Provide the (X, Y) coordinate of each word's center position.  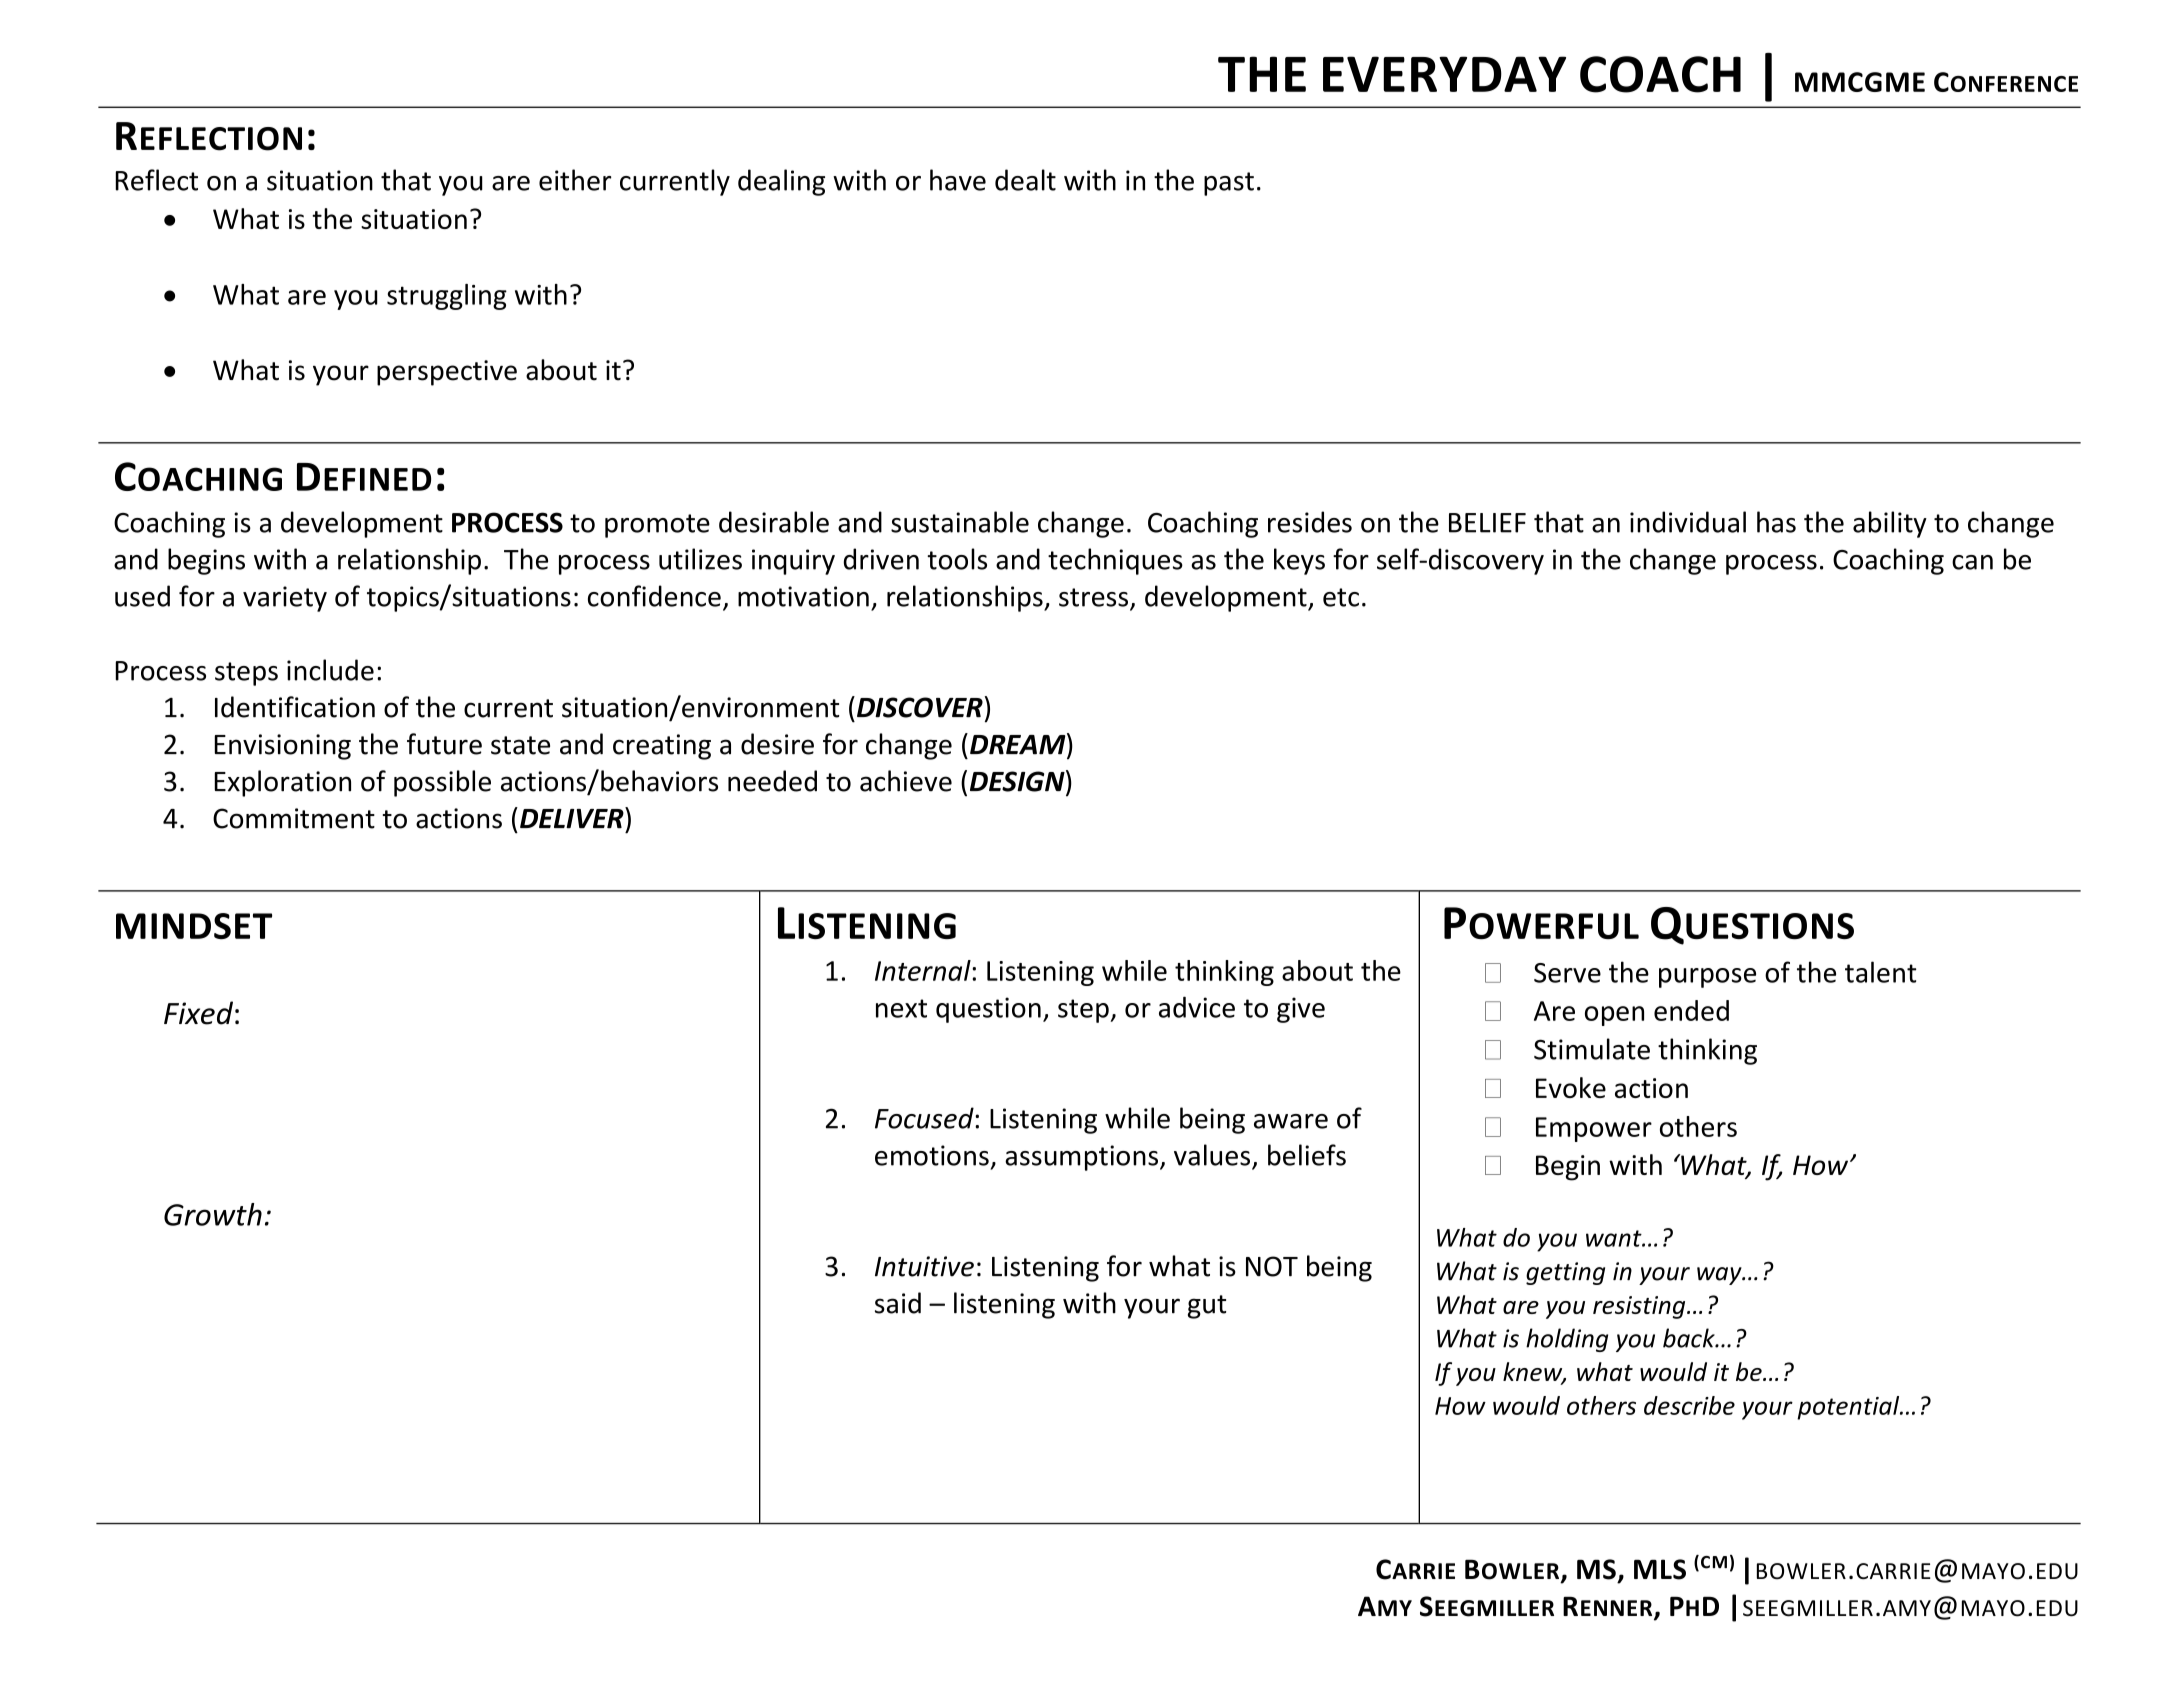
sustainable (960, 522)
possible (442, 783)
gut (1207, 1307)
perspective (447, 373)
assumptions (1081, 1158)
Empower (1594, 1129)
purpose (1707, 978)
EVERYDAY (1444, 74)
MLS (1660, 1569)
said (898, 1303)
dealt (1025, 180)
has (1776, 522)
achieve (906, 781)
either (575, 180)
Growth (213, 1214)
